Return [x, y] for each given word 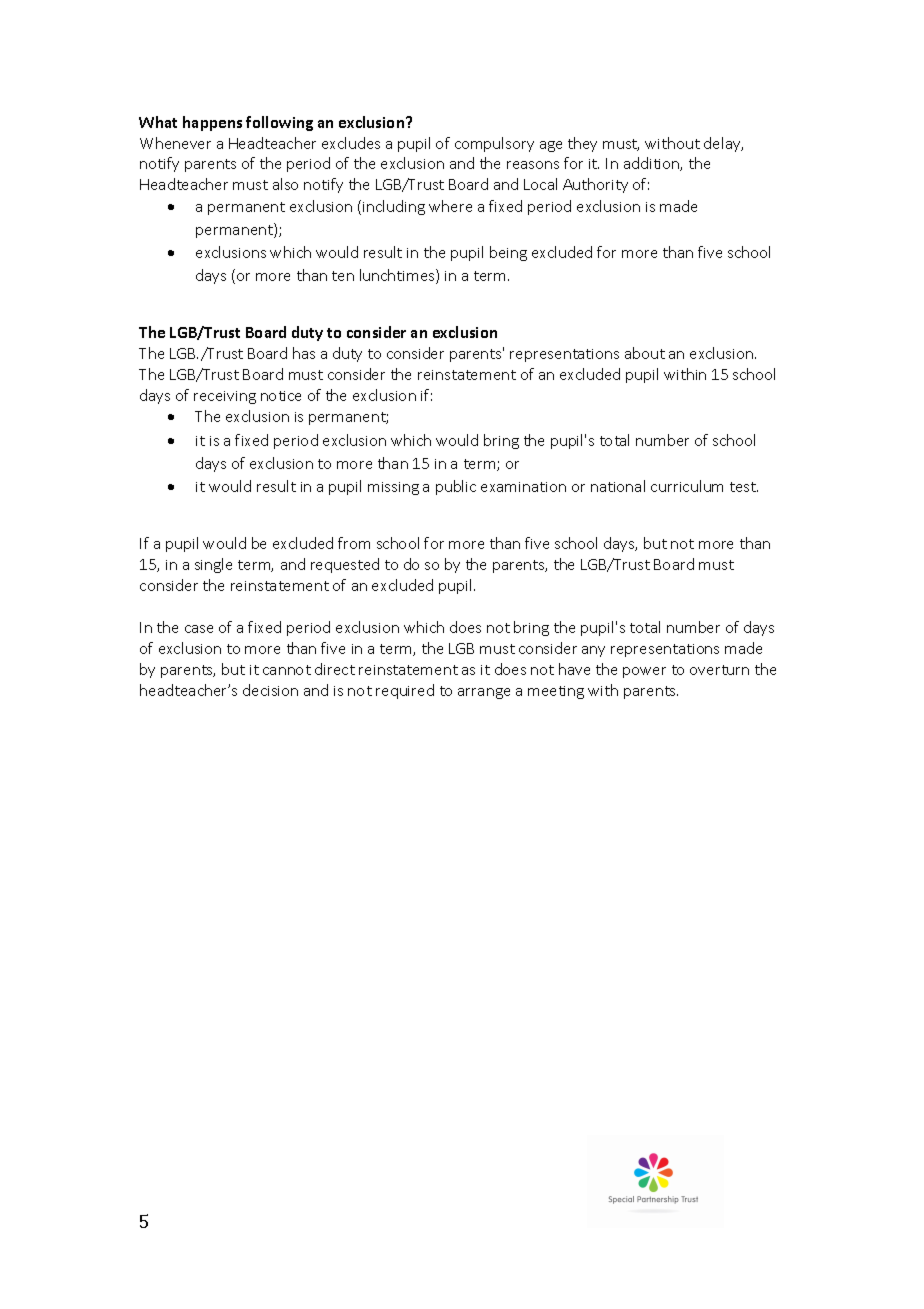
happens [212, 123]
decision [270, 690]
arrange [484, 693]
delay [723, 144]
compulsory [494, 144]
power [644, 672]
